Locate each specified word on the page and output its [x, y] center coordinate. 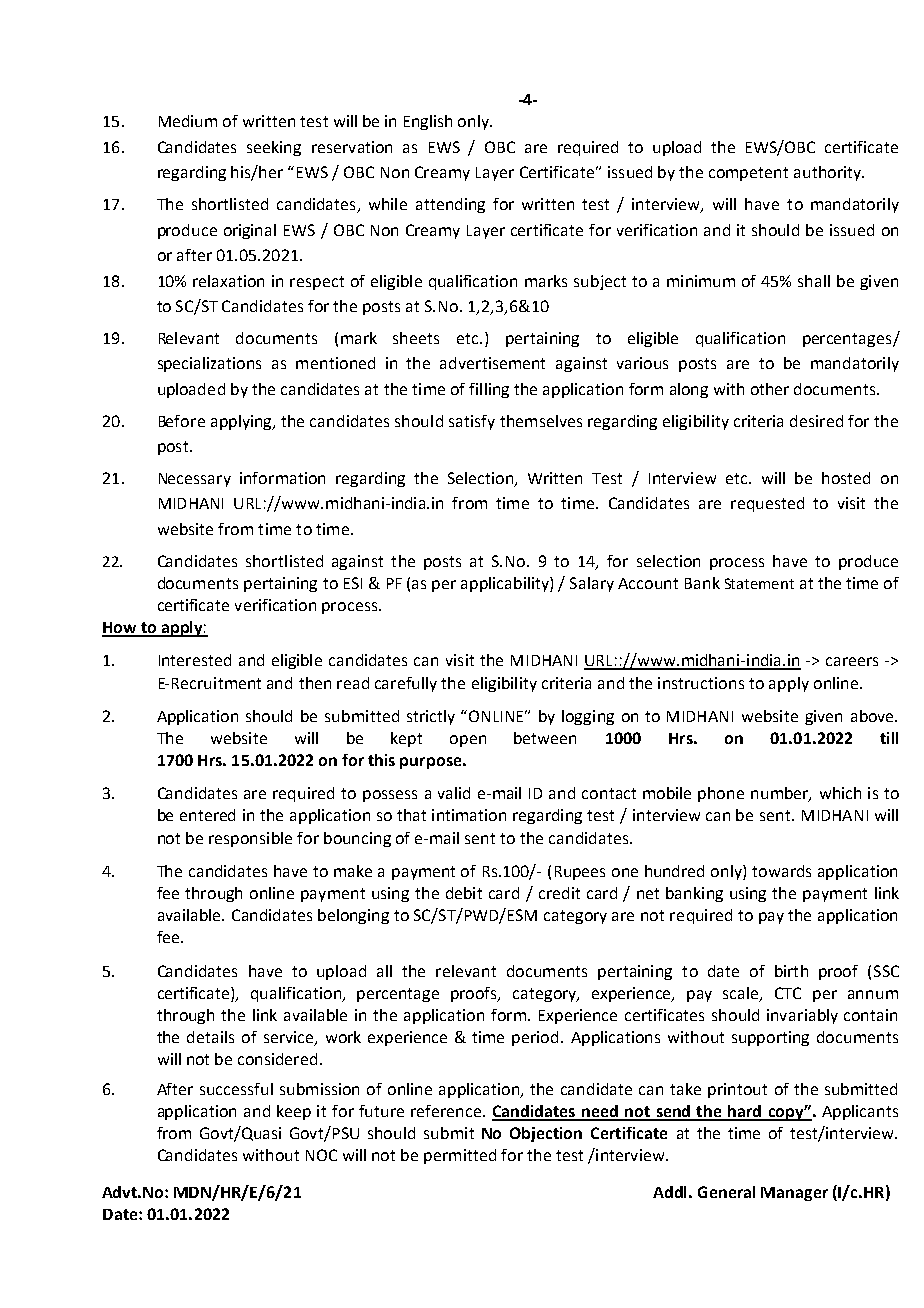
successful [236, 1089]
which [840, 793]
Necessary [195, 480]
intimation [469, 815]
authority [829, 173]
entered [207, 815]
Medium [188, 121]
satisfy [472, 422]
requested [767, 504]
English [428, 122]
